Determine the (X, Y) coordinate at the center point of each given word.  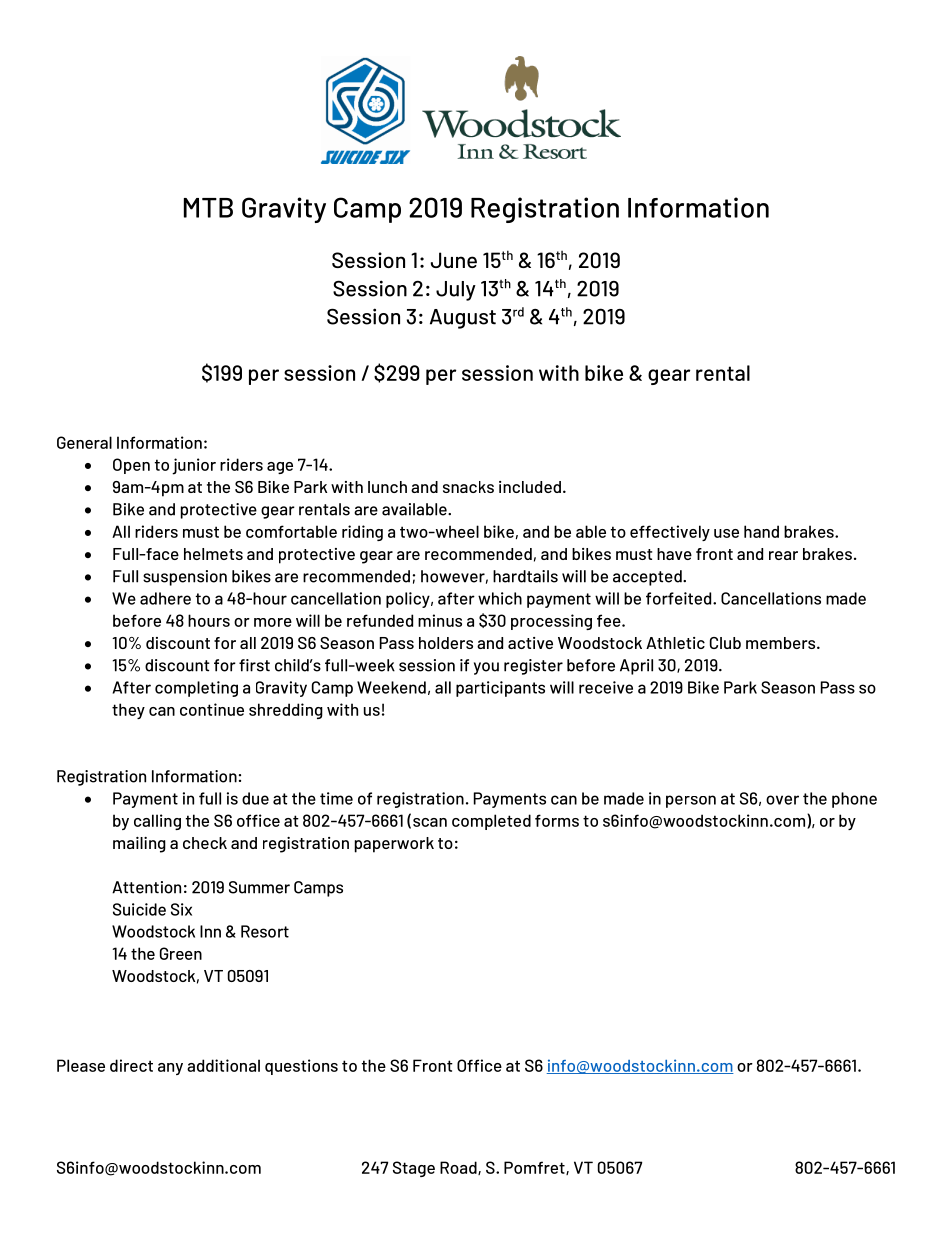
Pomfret (535, 1168)
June (454, 260)
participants (500, 689)
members (782, 643)
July (456, 291)
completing (196, 689)
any (170, 1069)
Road (459, 1168)
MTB (208, 208)
